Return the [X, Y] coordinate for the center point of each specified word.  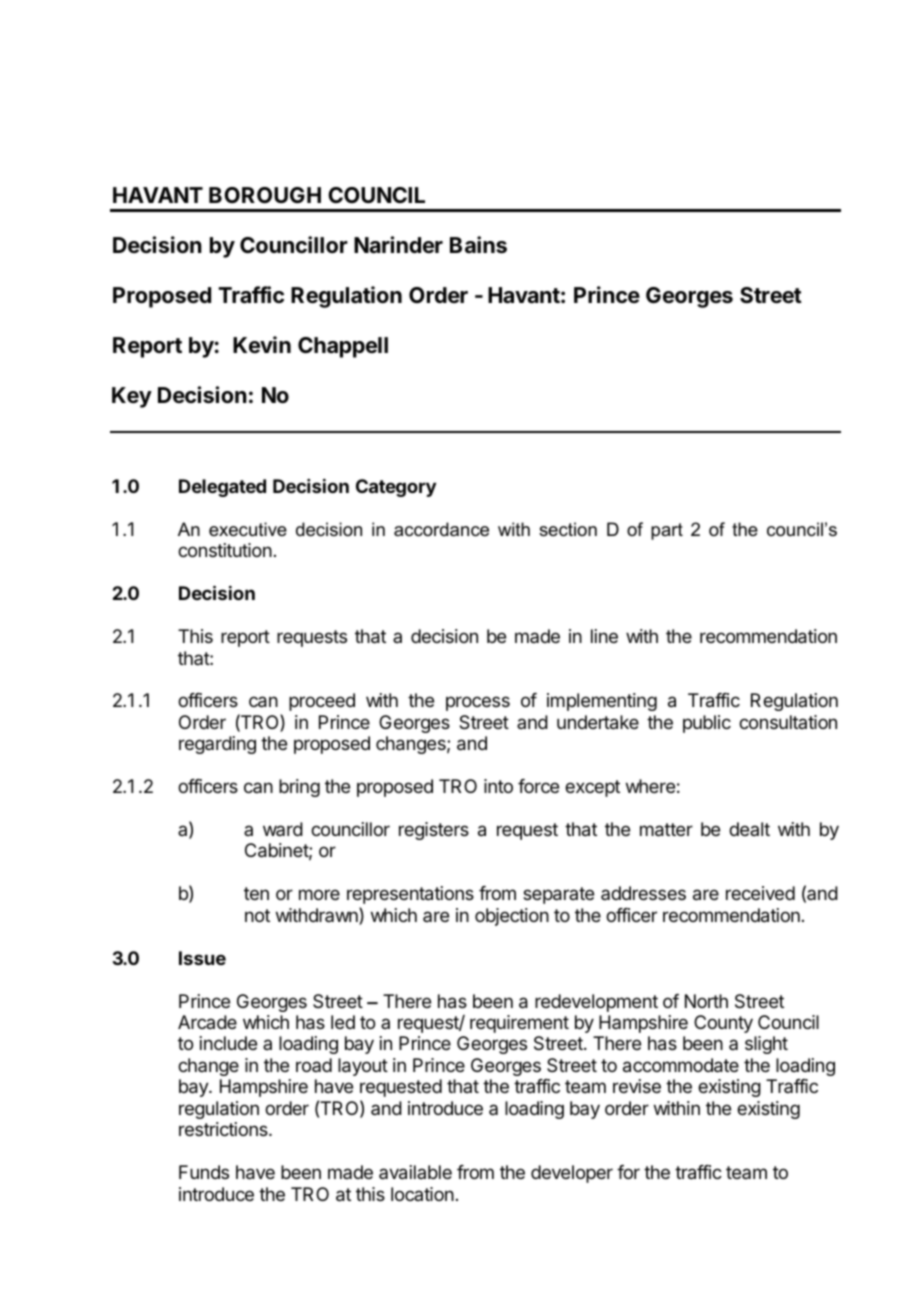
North [706, 1001]
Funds [204, 1172]
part [667, 531]
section [568, 529]
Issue [202, 958]
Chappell [343, 347]
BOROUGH [265, 195]
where [650, 786]
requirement [519, 1024]
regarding [217, 745]
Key [132, 397]
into [498, 786]
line [604, 636]
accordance [441, 529]
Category [396, 488]
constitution [225, 550]
